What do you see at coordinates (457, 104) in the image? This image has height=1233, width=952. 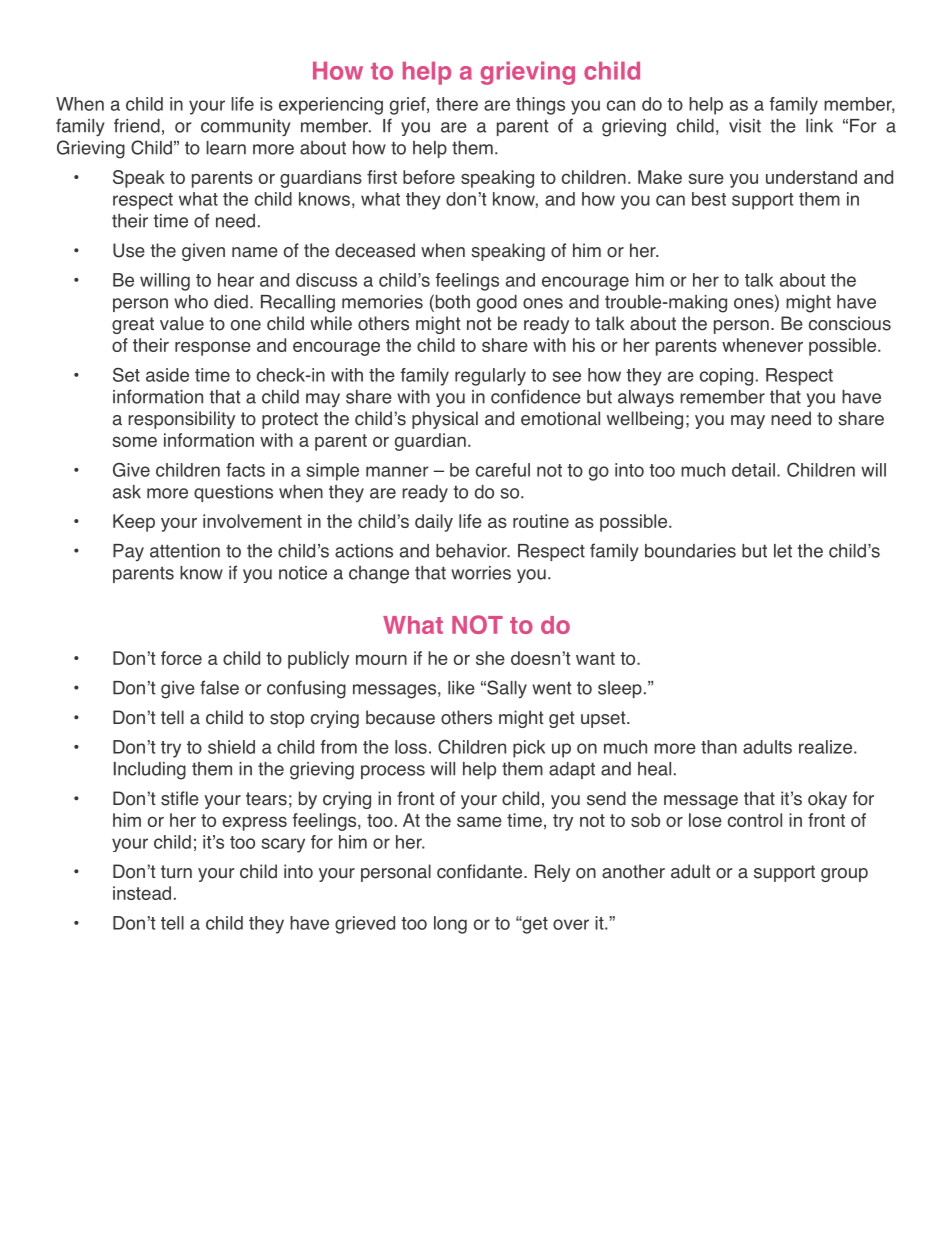 I see `there` at bounding box center [457, 104].
